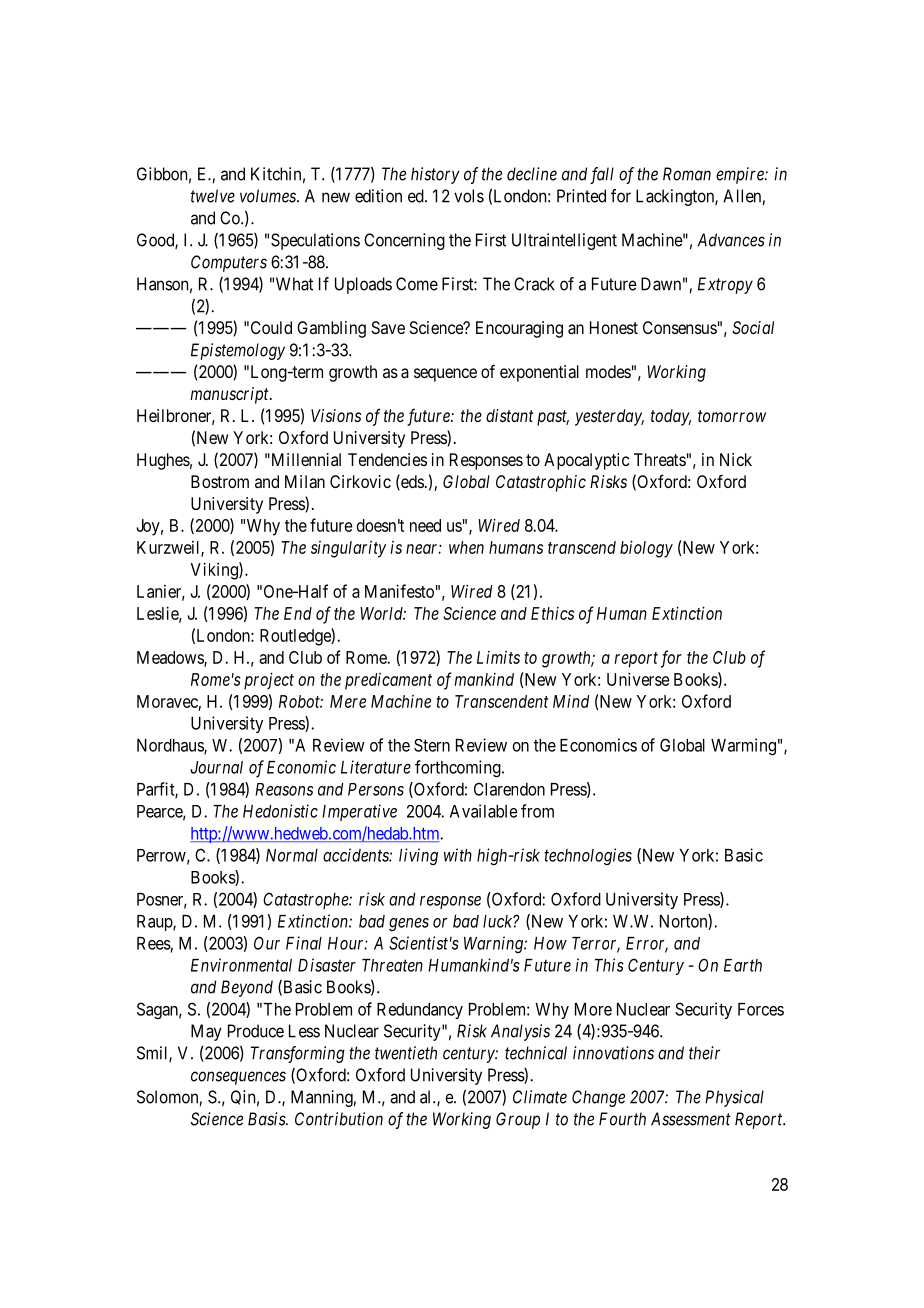 The height and width of the page is (1308, 924). I want to click on Assessment, so click(691, 1119).
